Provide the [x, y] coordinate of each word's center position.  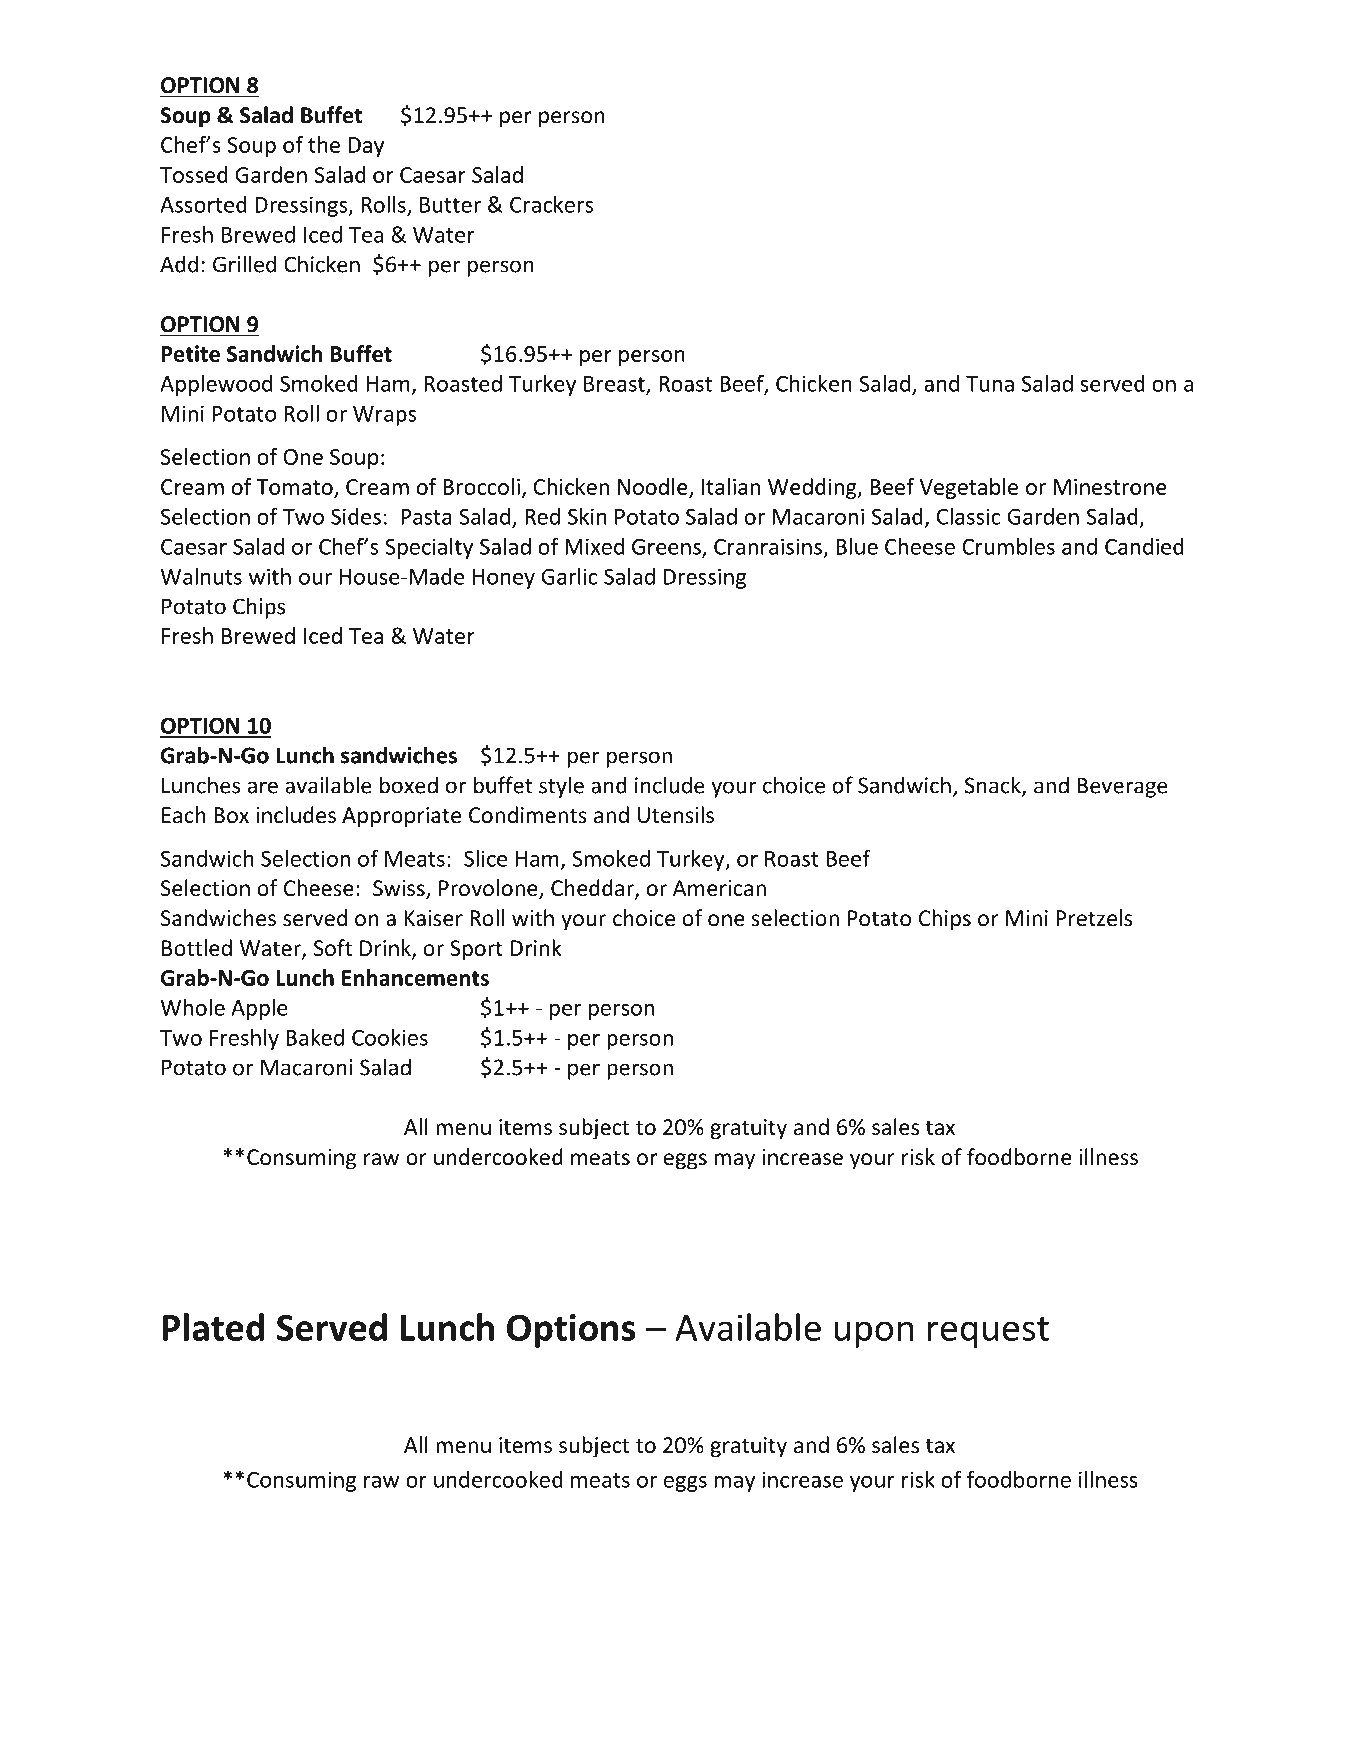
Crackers [551, 204]
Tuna [990, 384]
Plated [213, 1327]
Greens [667, 548]
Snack [994, 786]
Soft [333, 948]
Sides [356, 516]
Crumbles [1008, 546]
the [324, 144]
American [719, 888]
